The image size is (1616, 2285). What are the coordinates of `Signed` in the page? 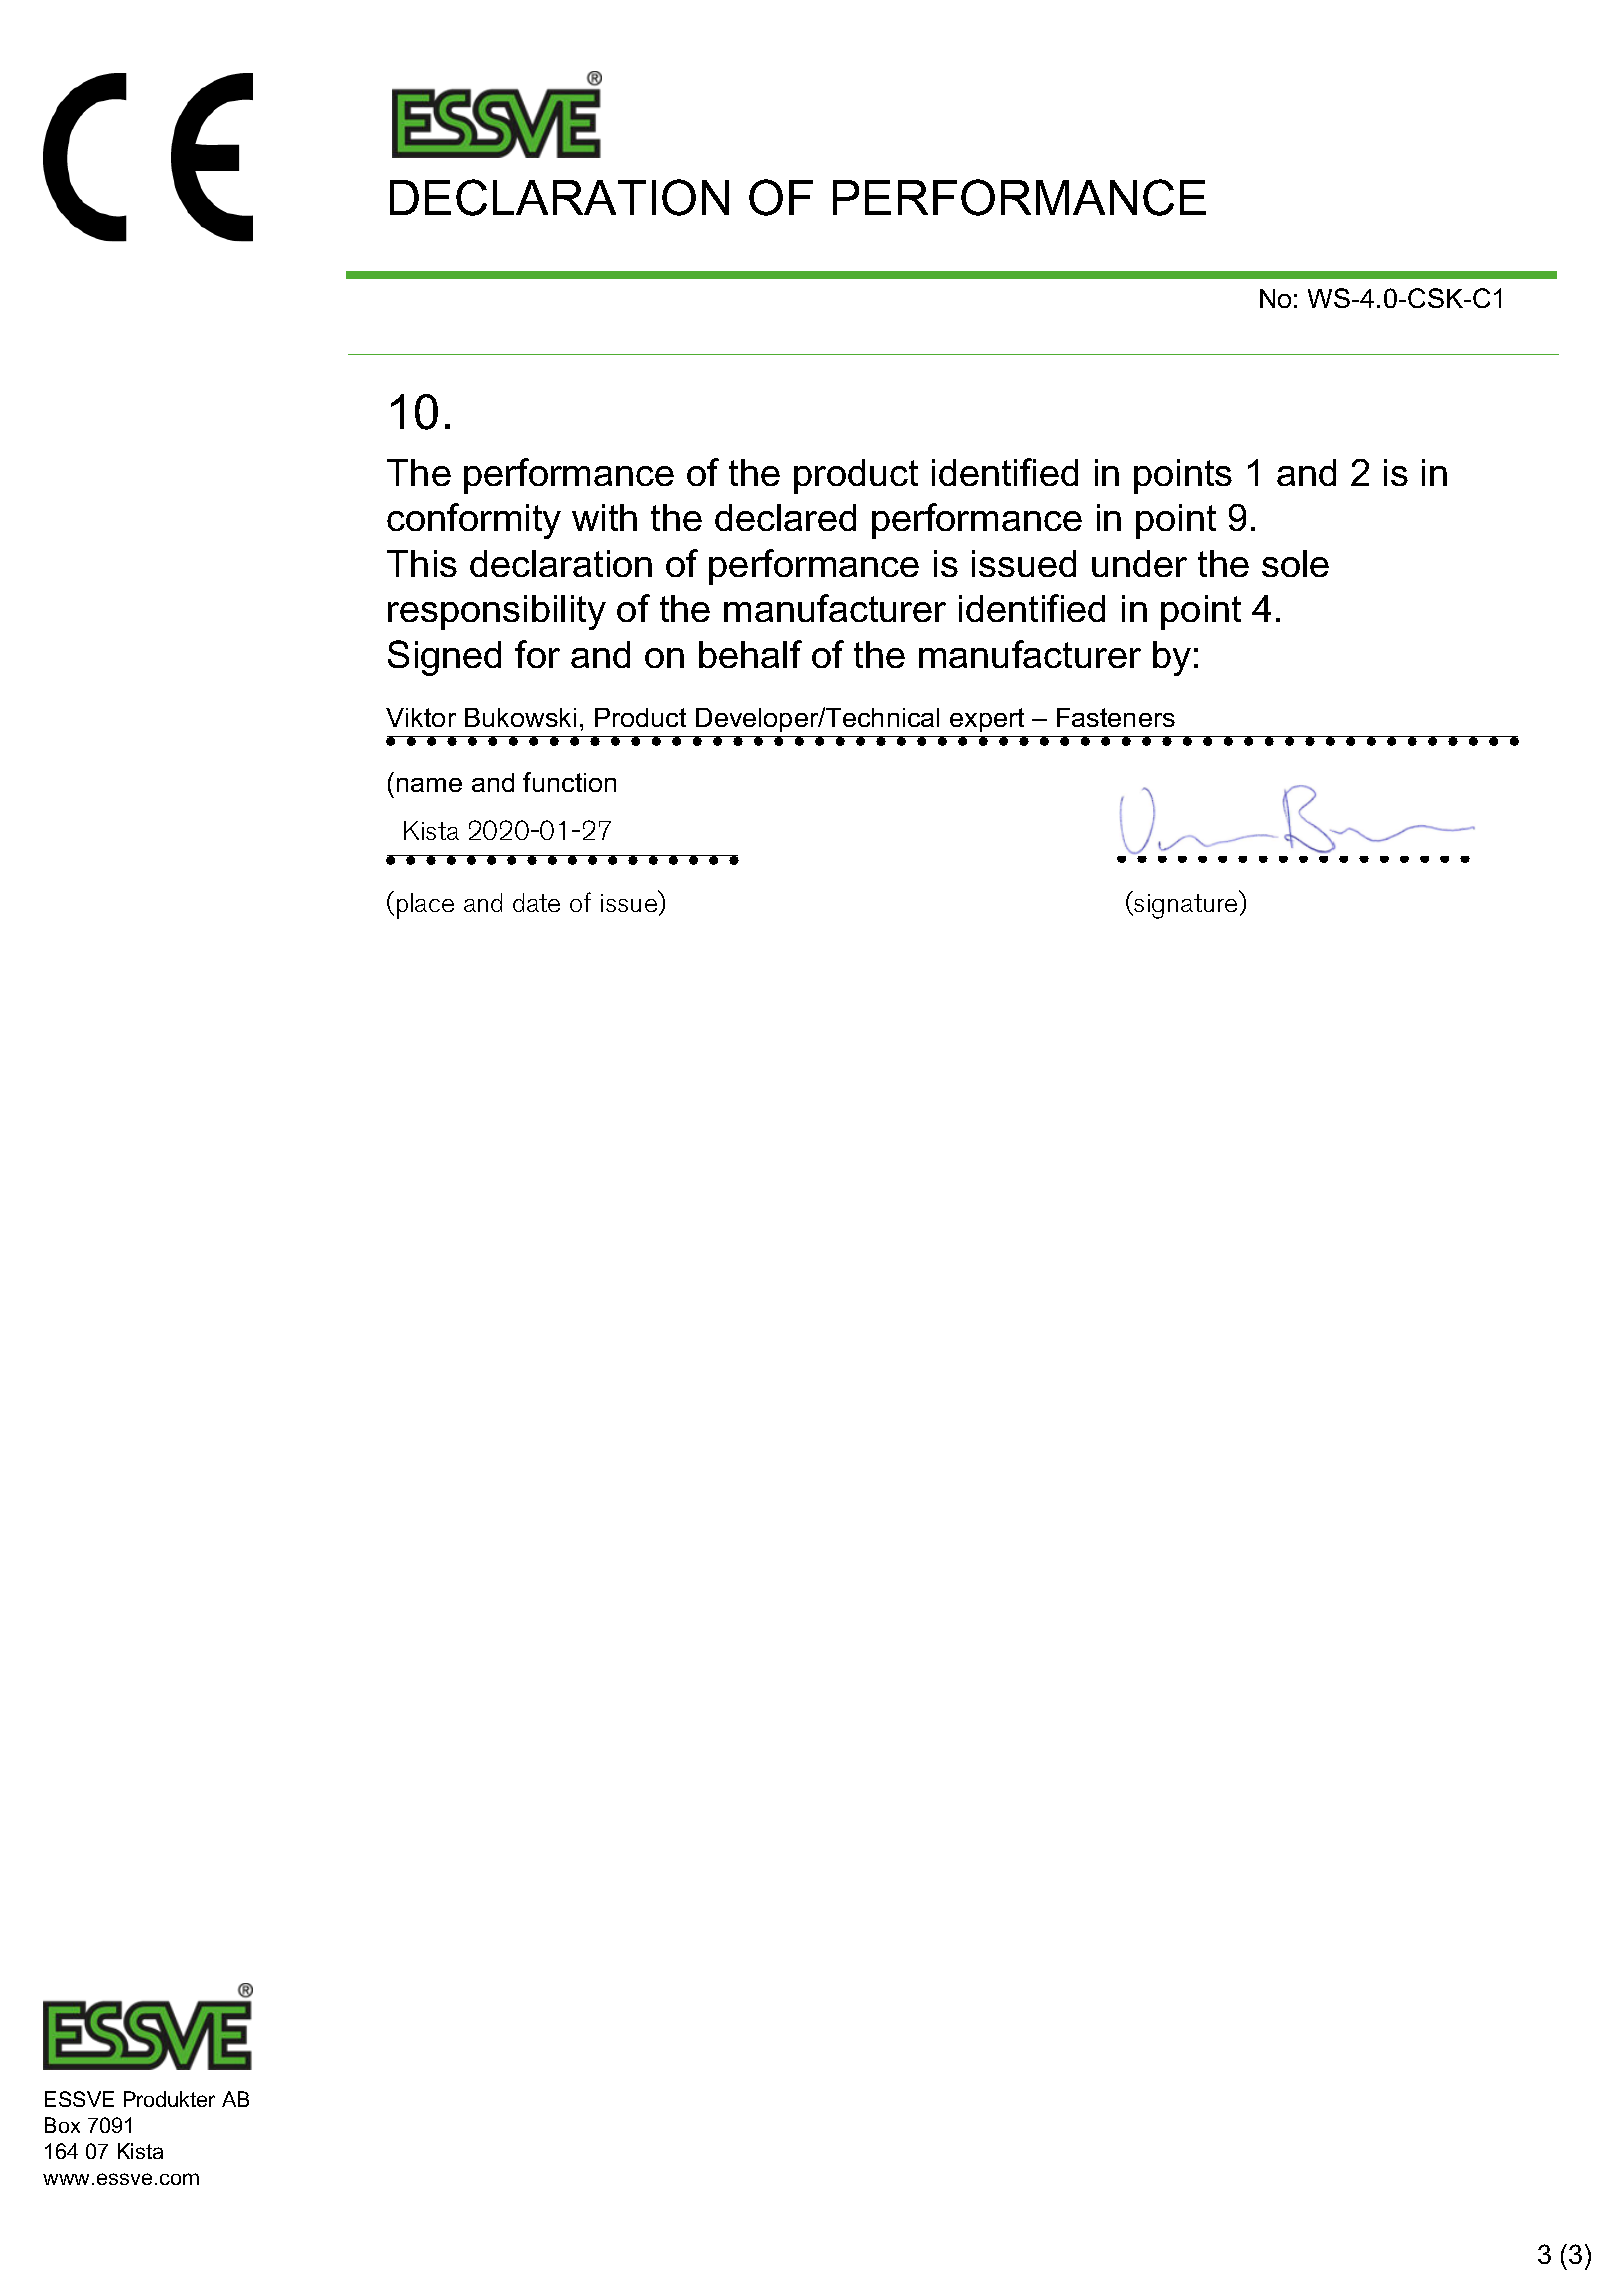 It's located at (444, 658).
